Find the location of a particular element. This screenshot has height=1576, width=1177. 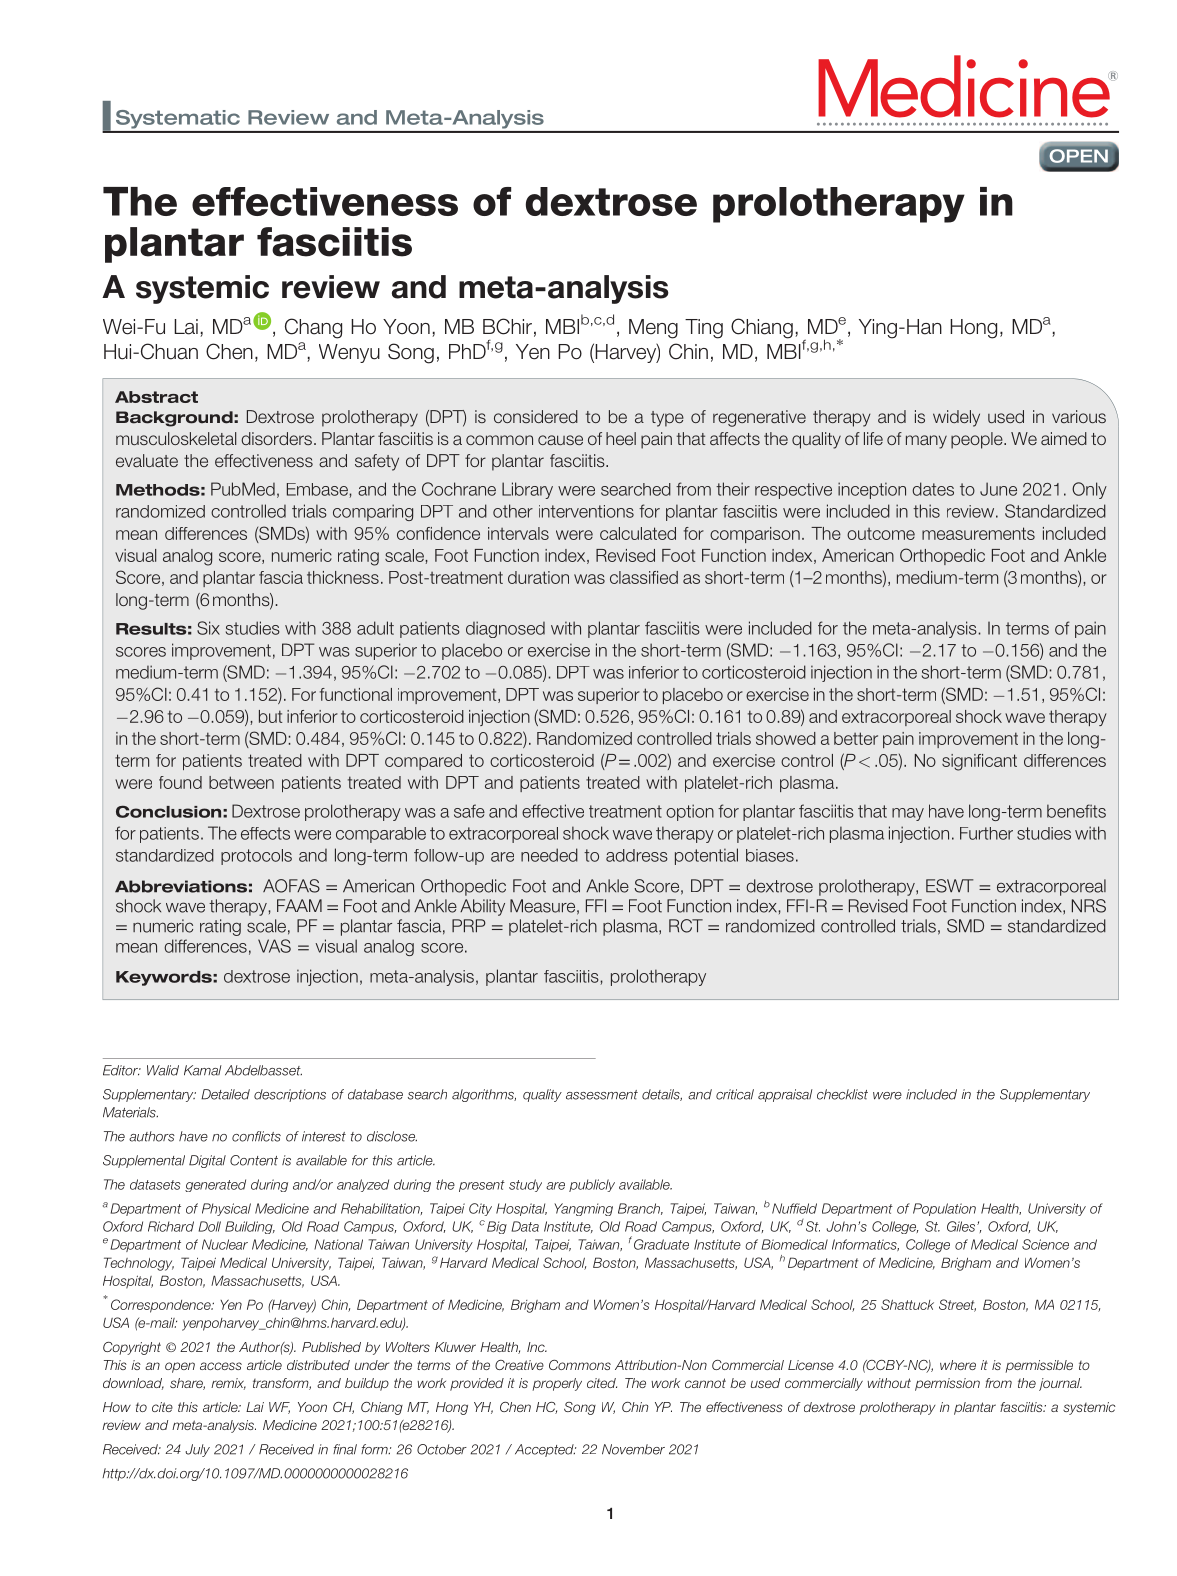

remix is located at coordinates (228, 1384).
